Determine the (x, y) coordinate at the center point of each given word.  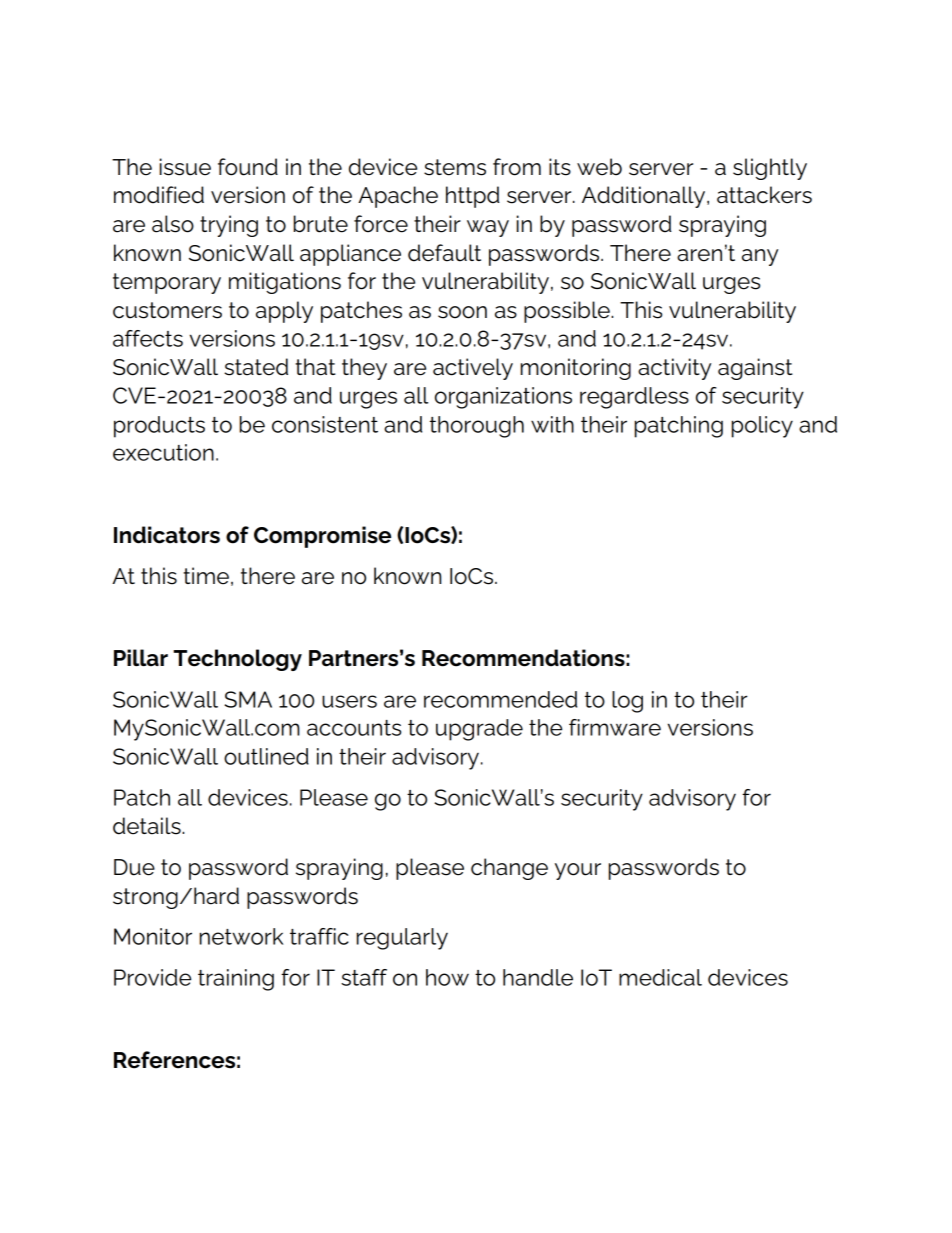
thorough (477, 427)
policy (762, 427)
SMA (248, 699)
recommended (500, 699)
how (447, 977)
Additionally (645, 197)
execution (163, 452)
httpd (473, 197)
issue (185, 167)
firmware (615, 727)
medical (660, 977)
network (241, 936)
